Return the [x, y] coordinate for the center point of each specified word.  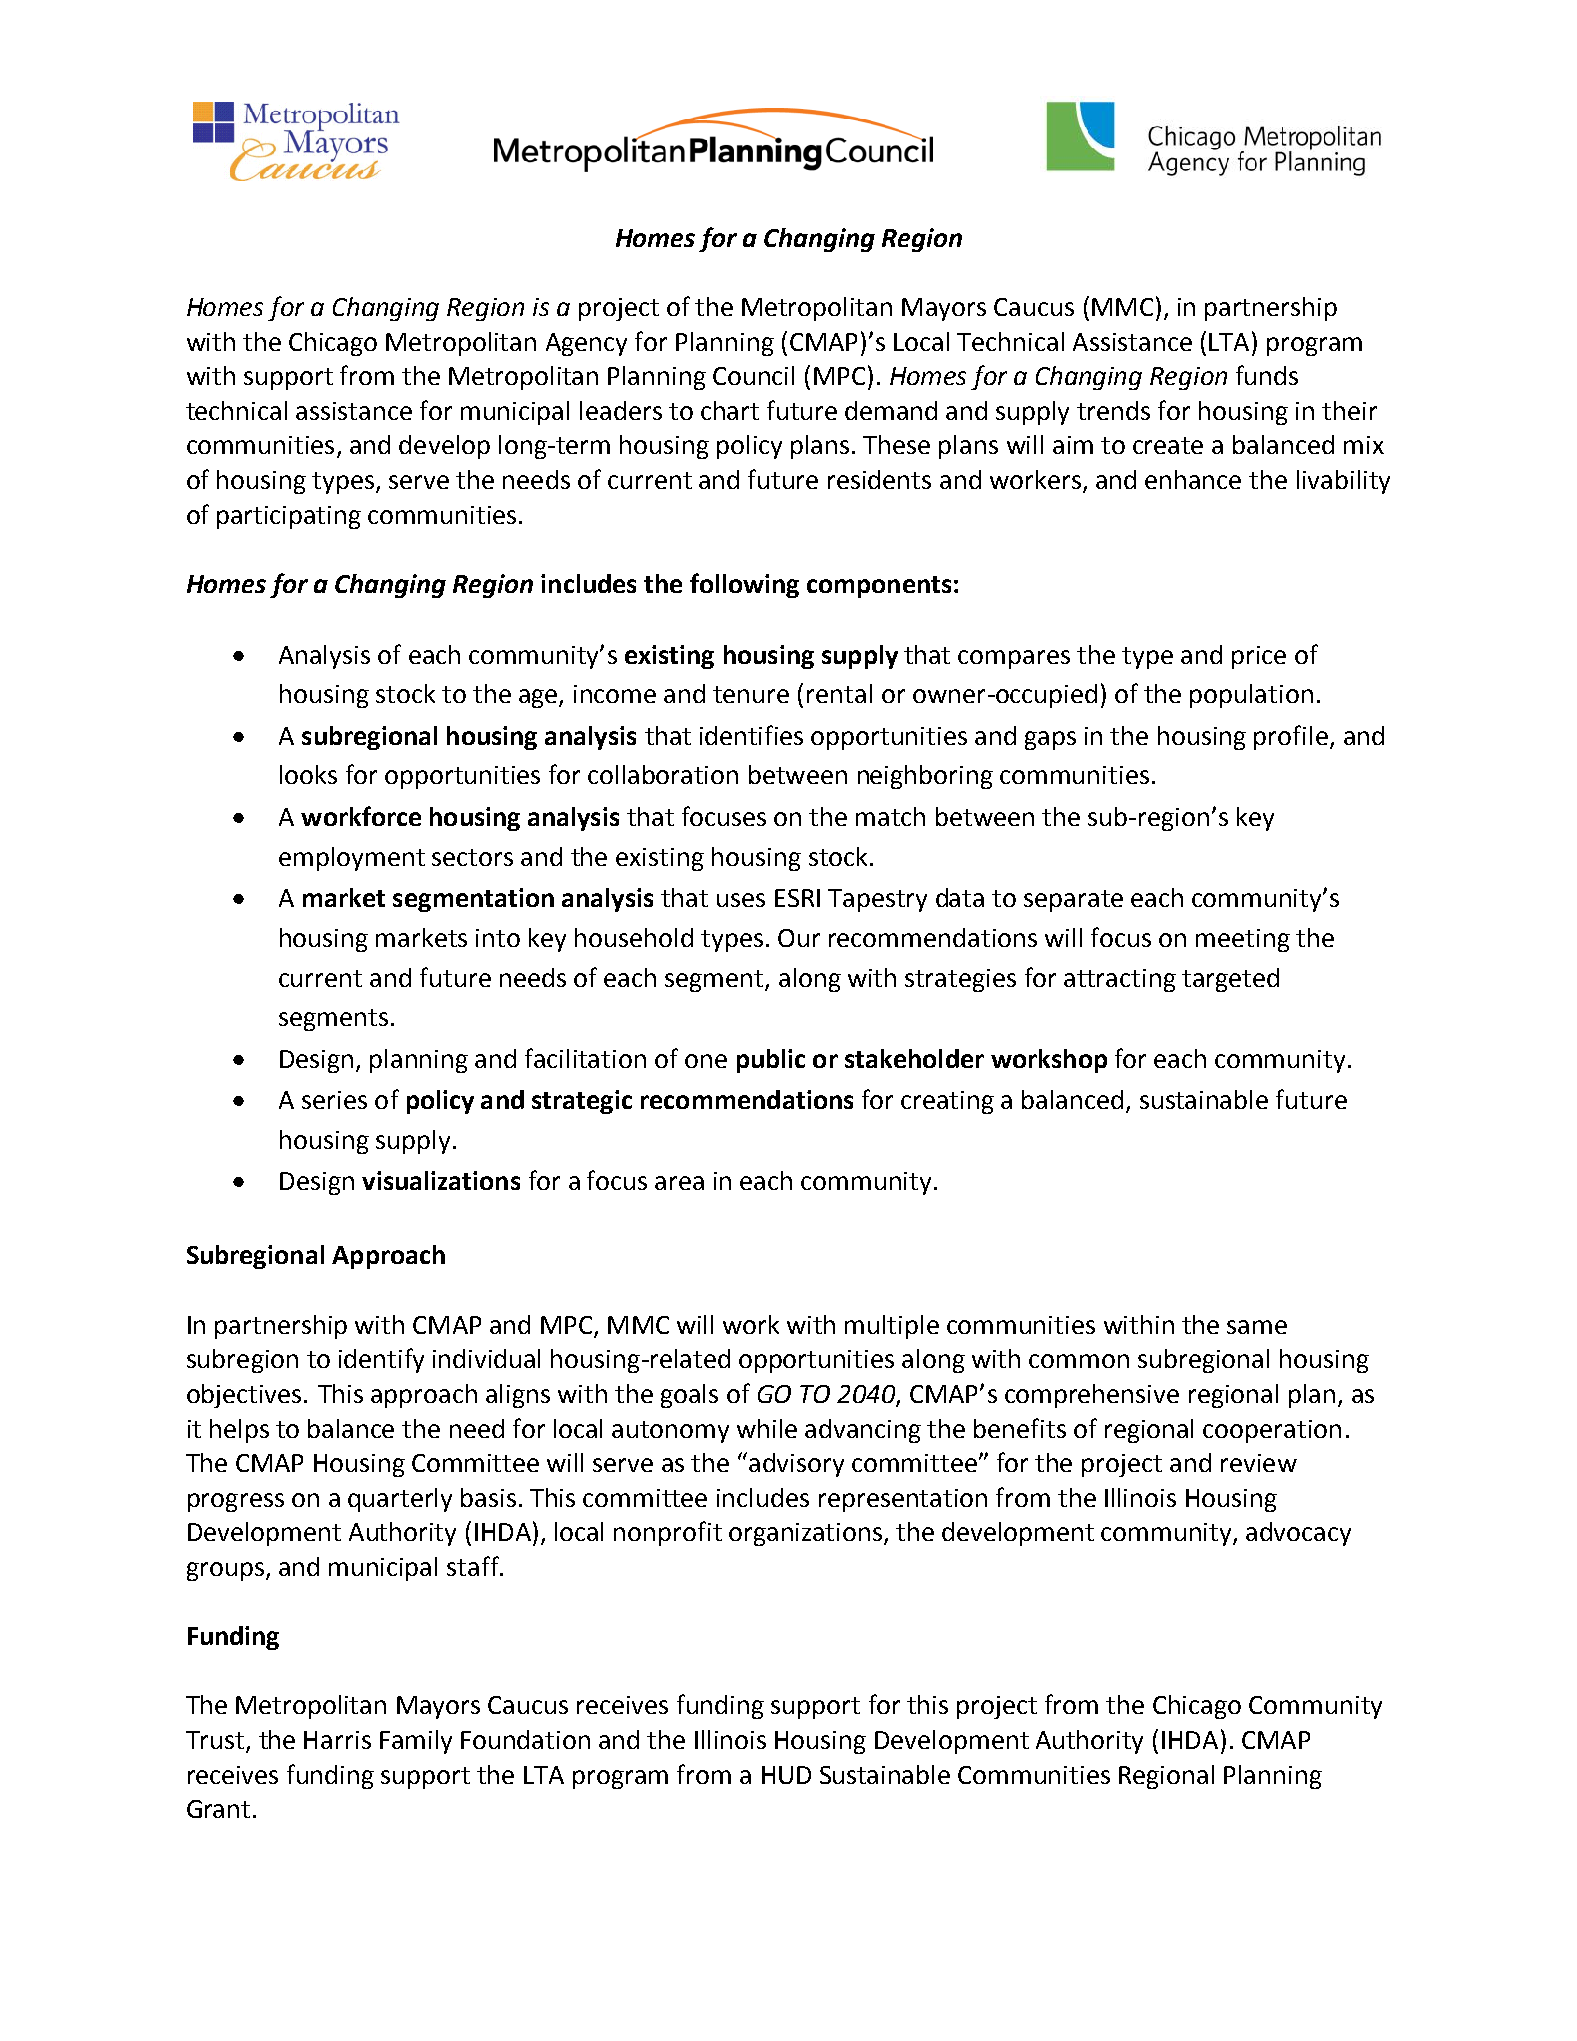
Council [753, 375]
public [771, 1061]
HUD [786, 1775]
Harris [337, 1740]
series [334, 1100]
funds [1267, 375]
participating [289, 517]
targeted [1230, 980]
